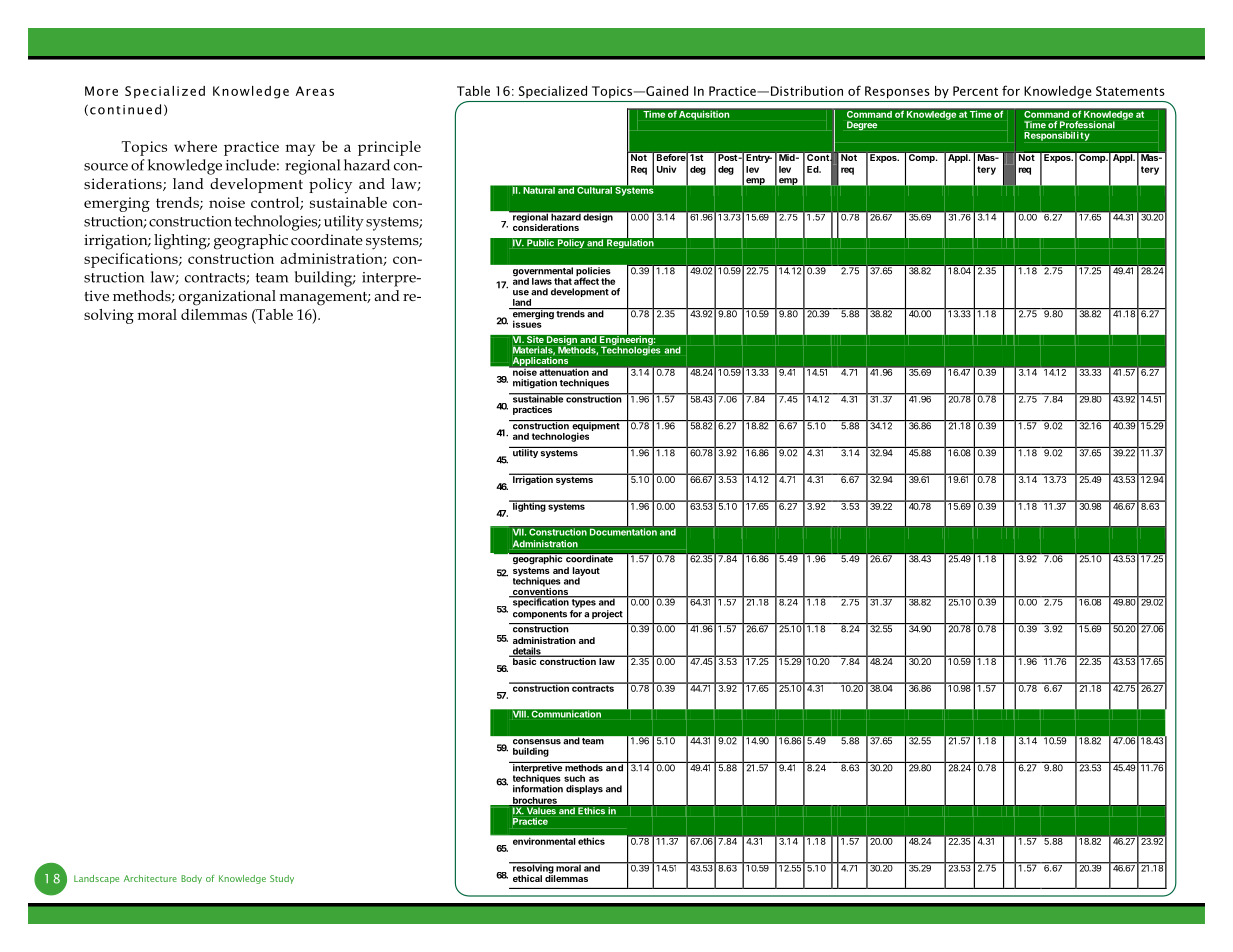 The height and width of the screenshot is (952, 1233). I want to click on layout, so click(586, 572).
